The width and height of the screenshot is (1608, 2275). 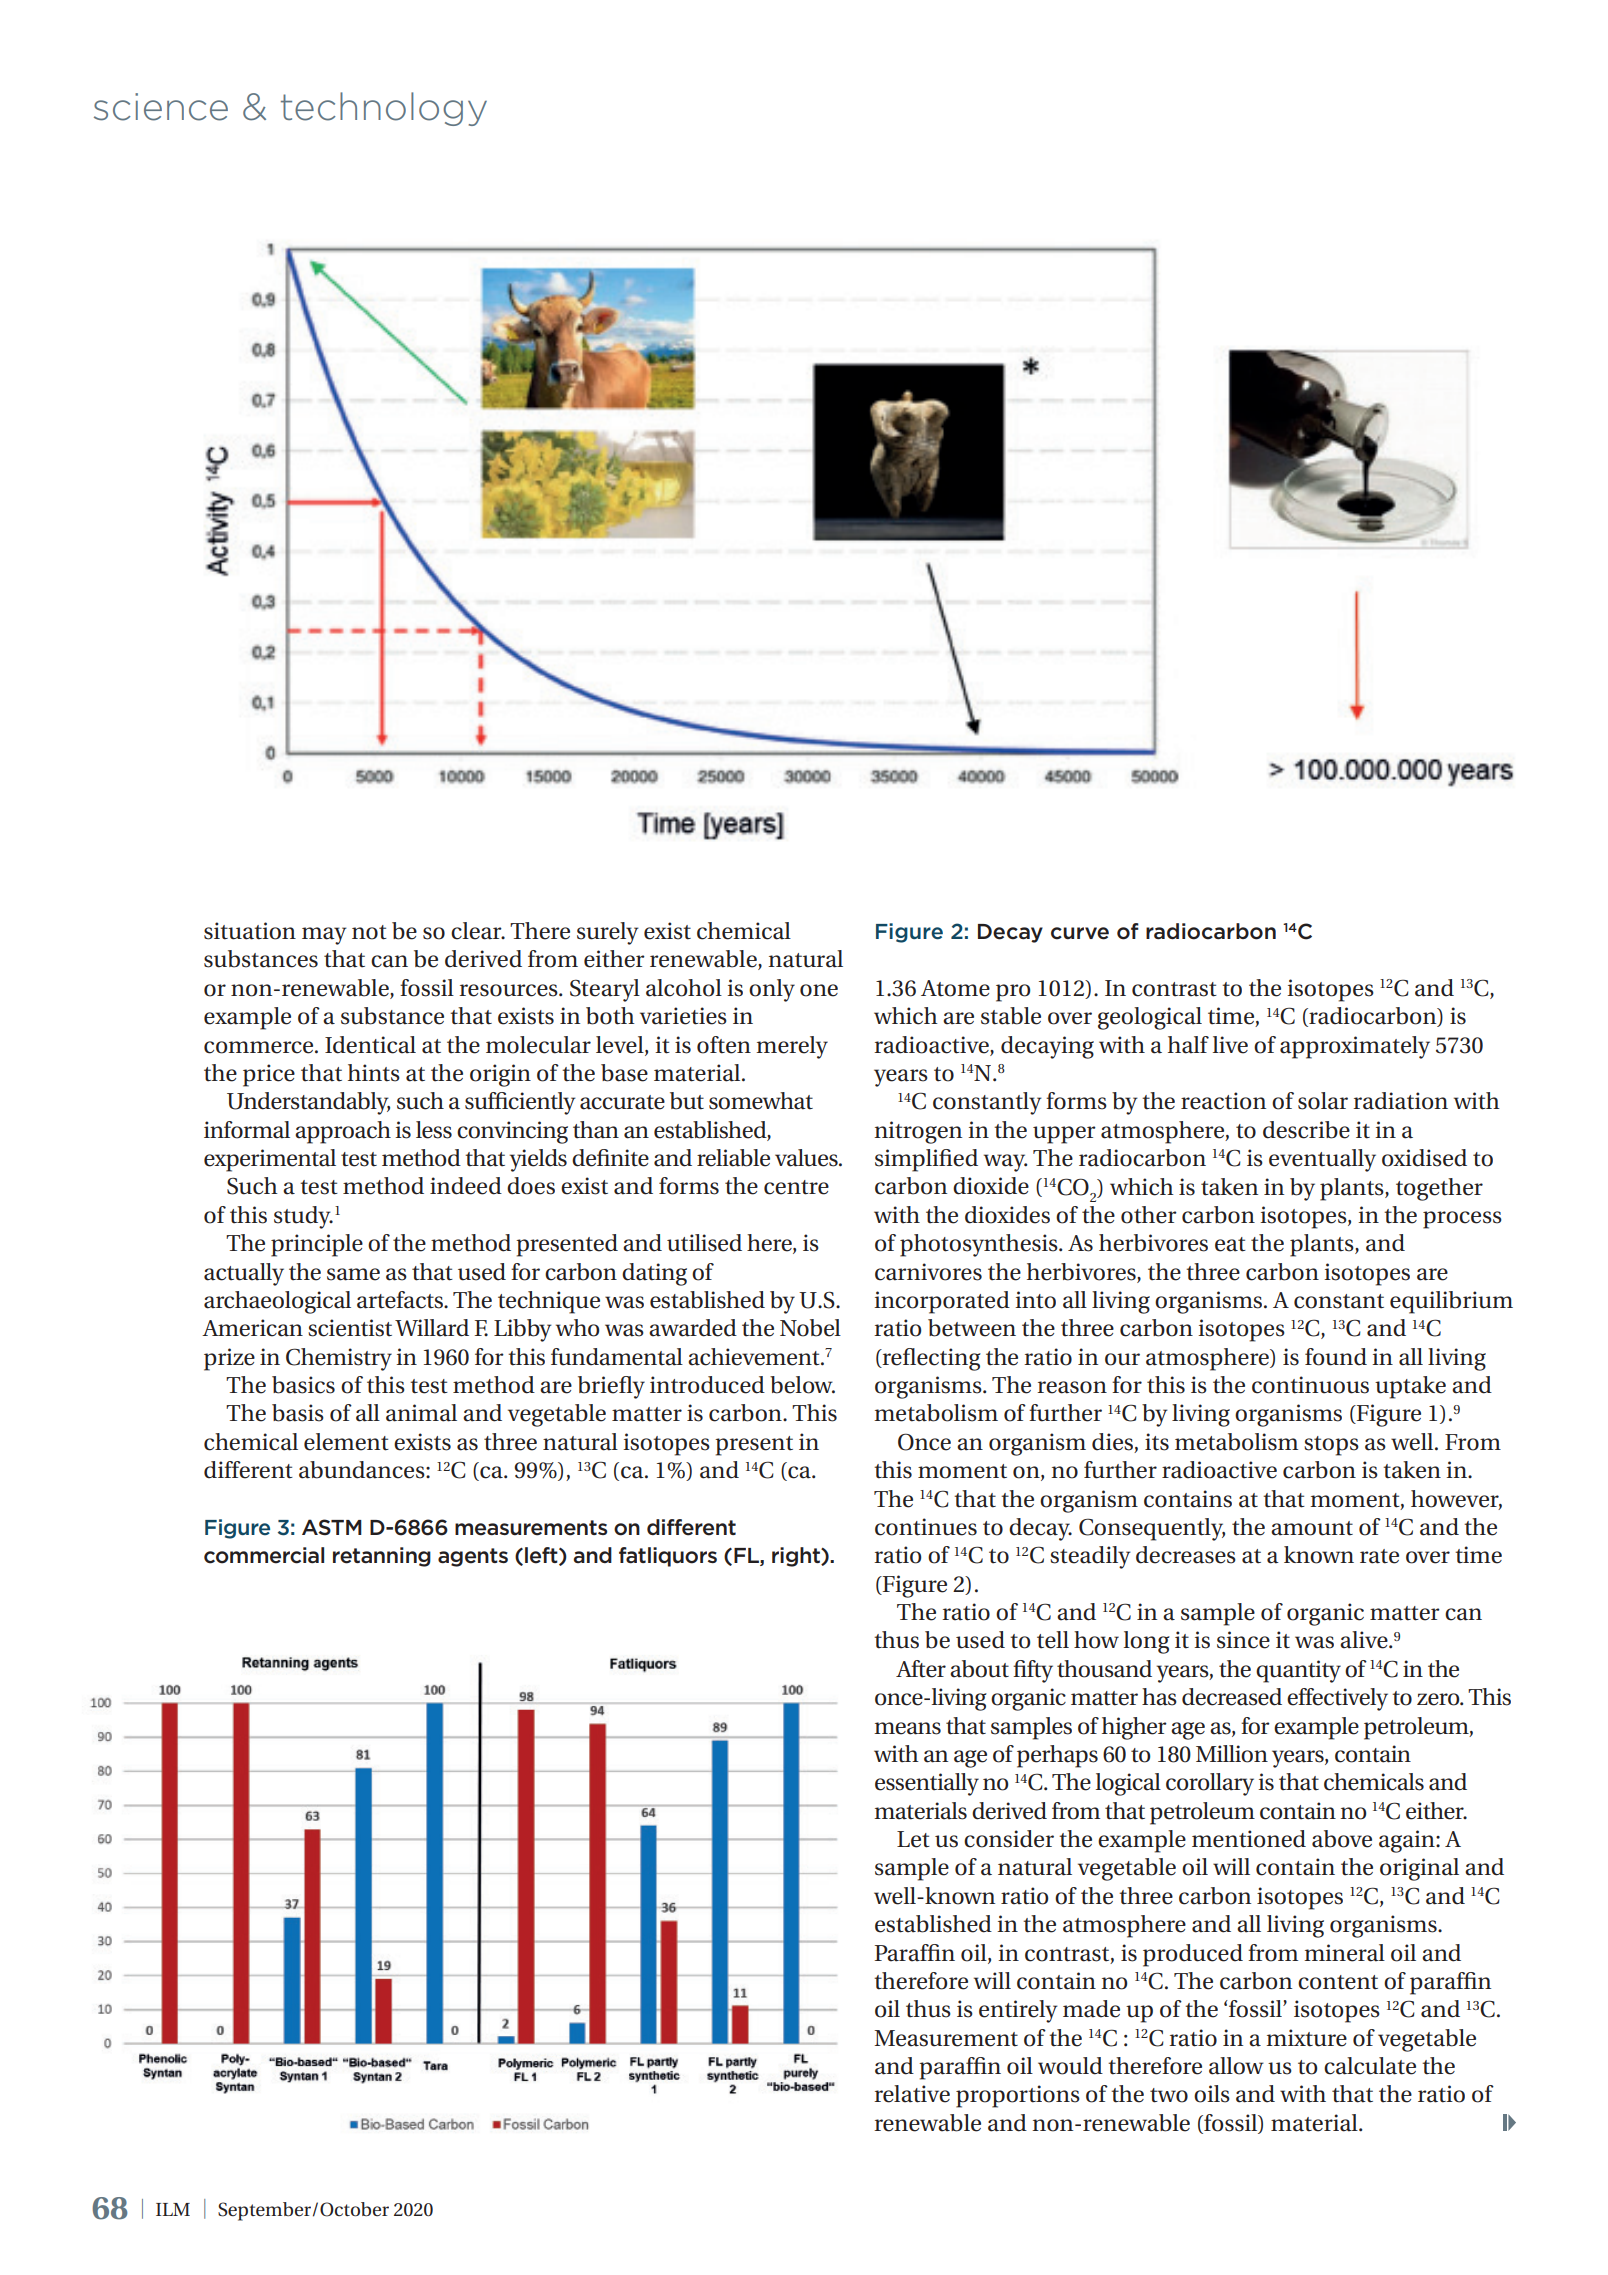 I want to click on ILM, so click(x=173, y=2209).
